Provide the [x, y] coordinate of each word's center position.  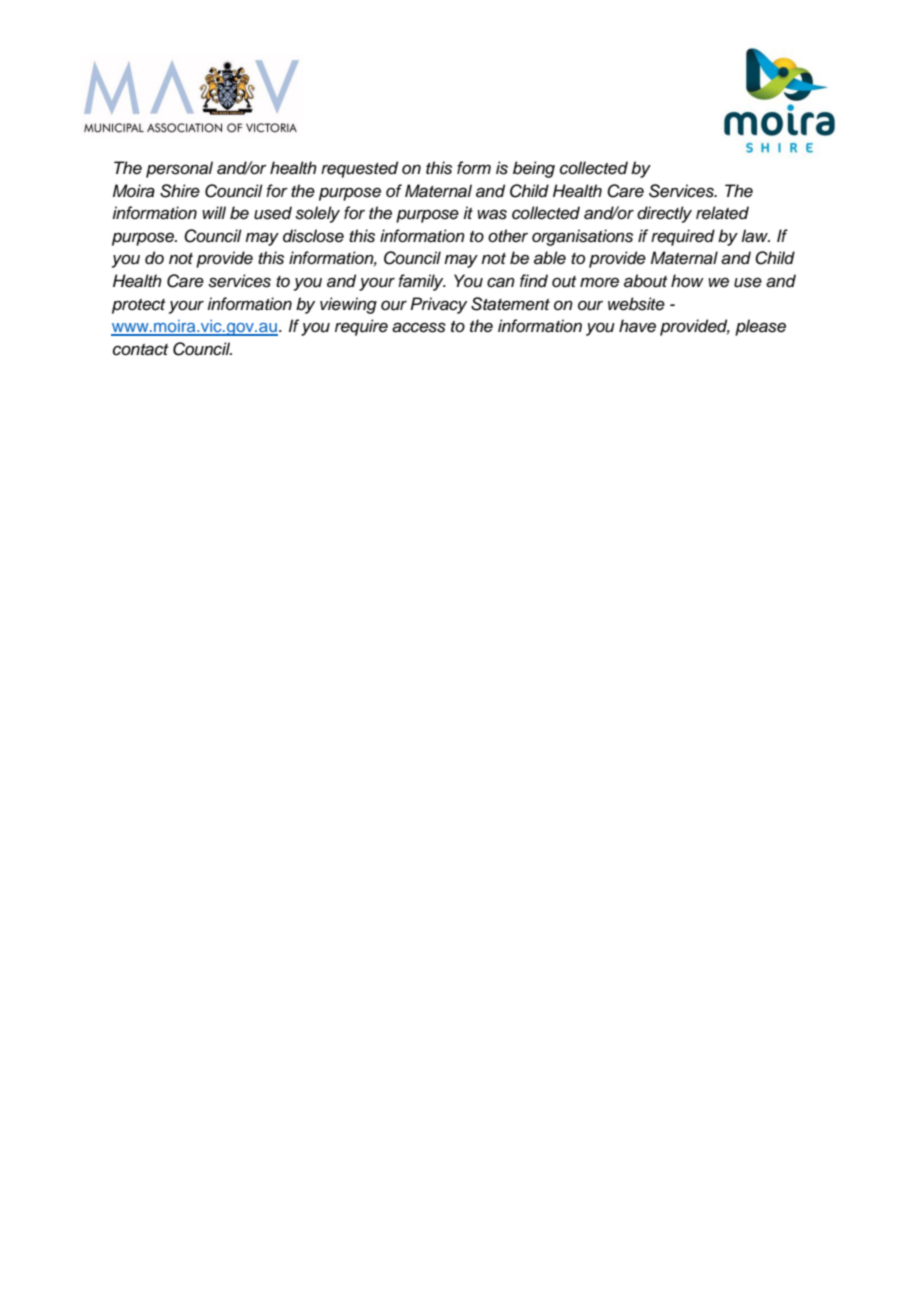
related [722, 213]
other [508, 236]
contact [140, 350]
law [755, 236]
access [419, 327]
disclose [313, 236]
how [687, 280]
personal [179, 169]
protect [138, 306]
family [422, 282]
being [534, 169]
